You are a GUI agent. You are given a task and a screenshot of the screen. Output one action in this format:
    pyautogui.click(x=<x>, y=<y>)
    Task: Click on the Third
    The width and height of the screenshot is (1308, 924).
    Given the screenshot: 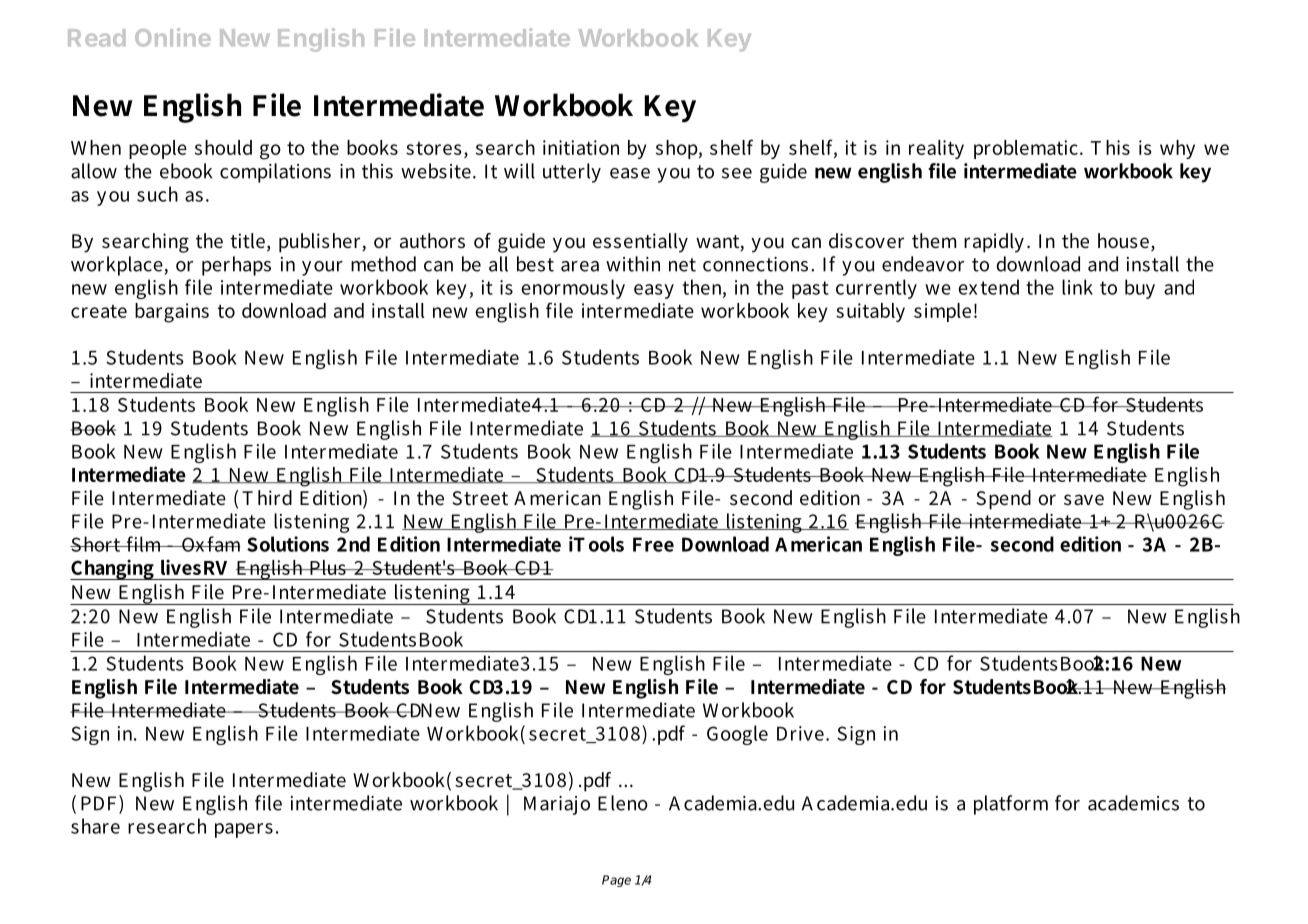 What is the action you would take?
    pyautogui.click(x=267, y=497)
